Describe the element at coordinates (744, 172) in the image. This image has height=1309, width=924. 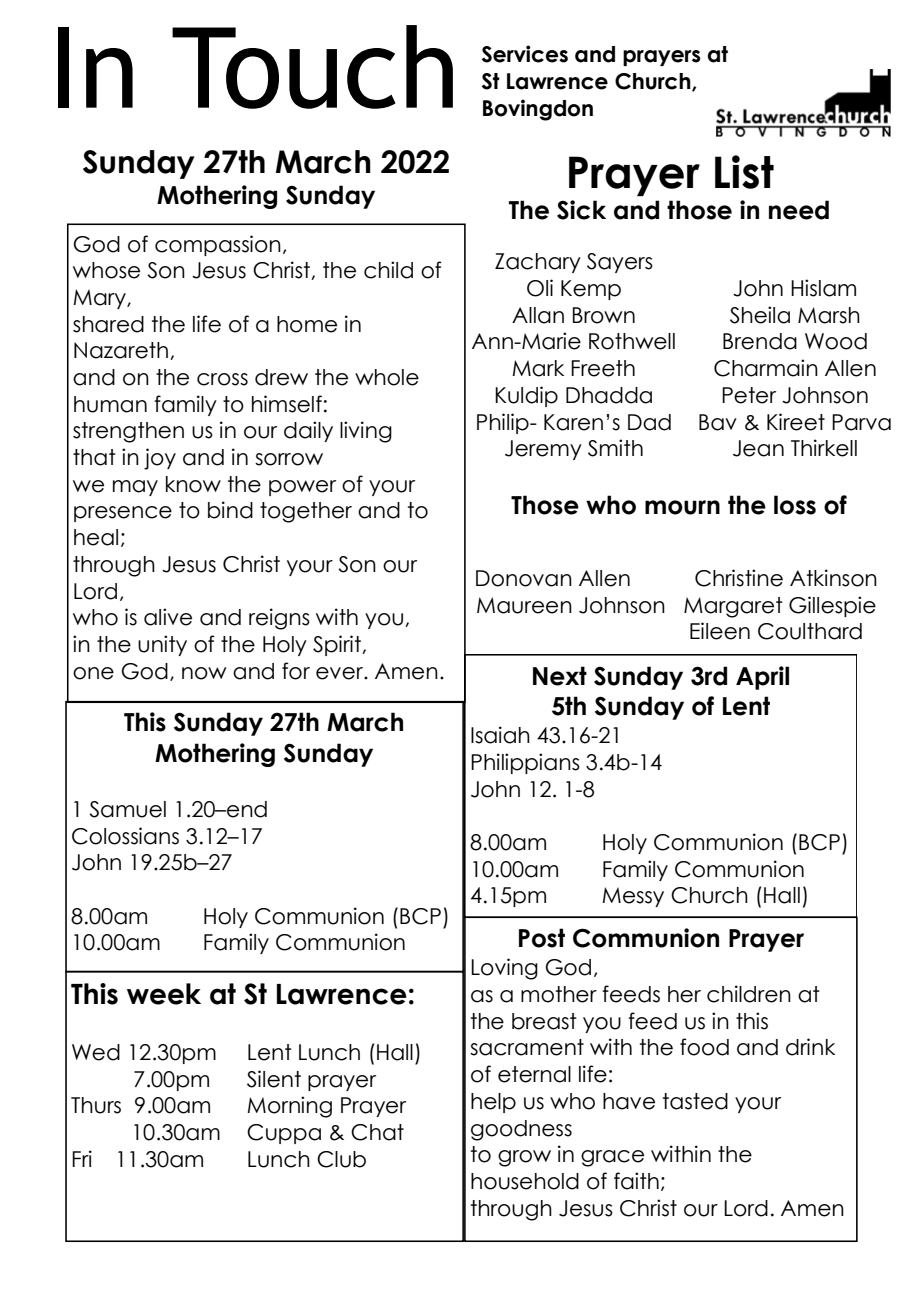
I see `List` at that location.
